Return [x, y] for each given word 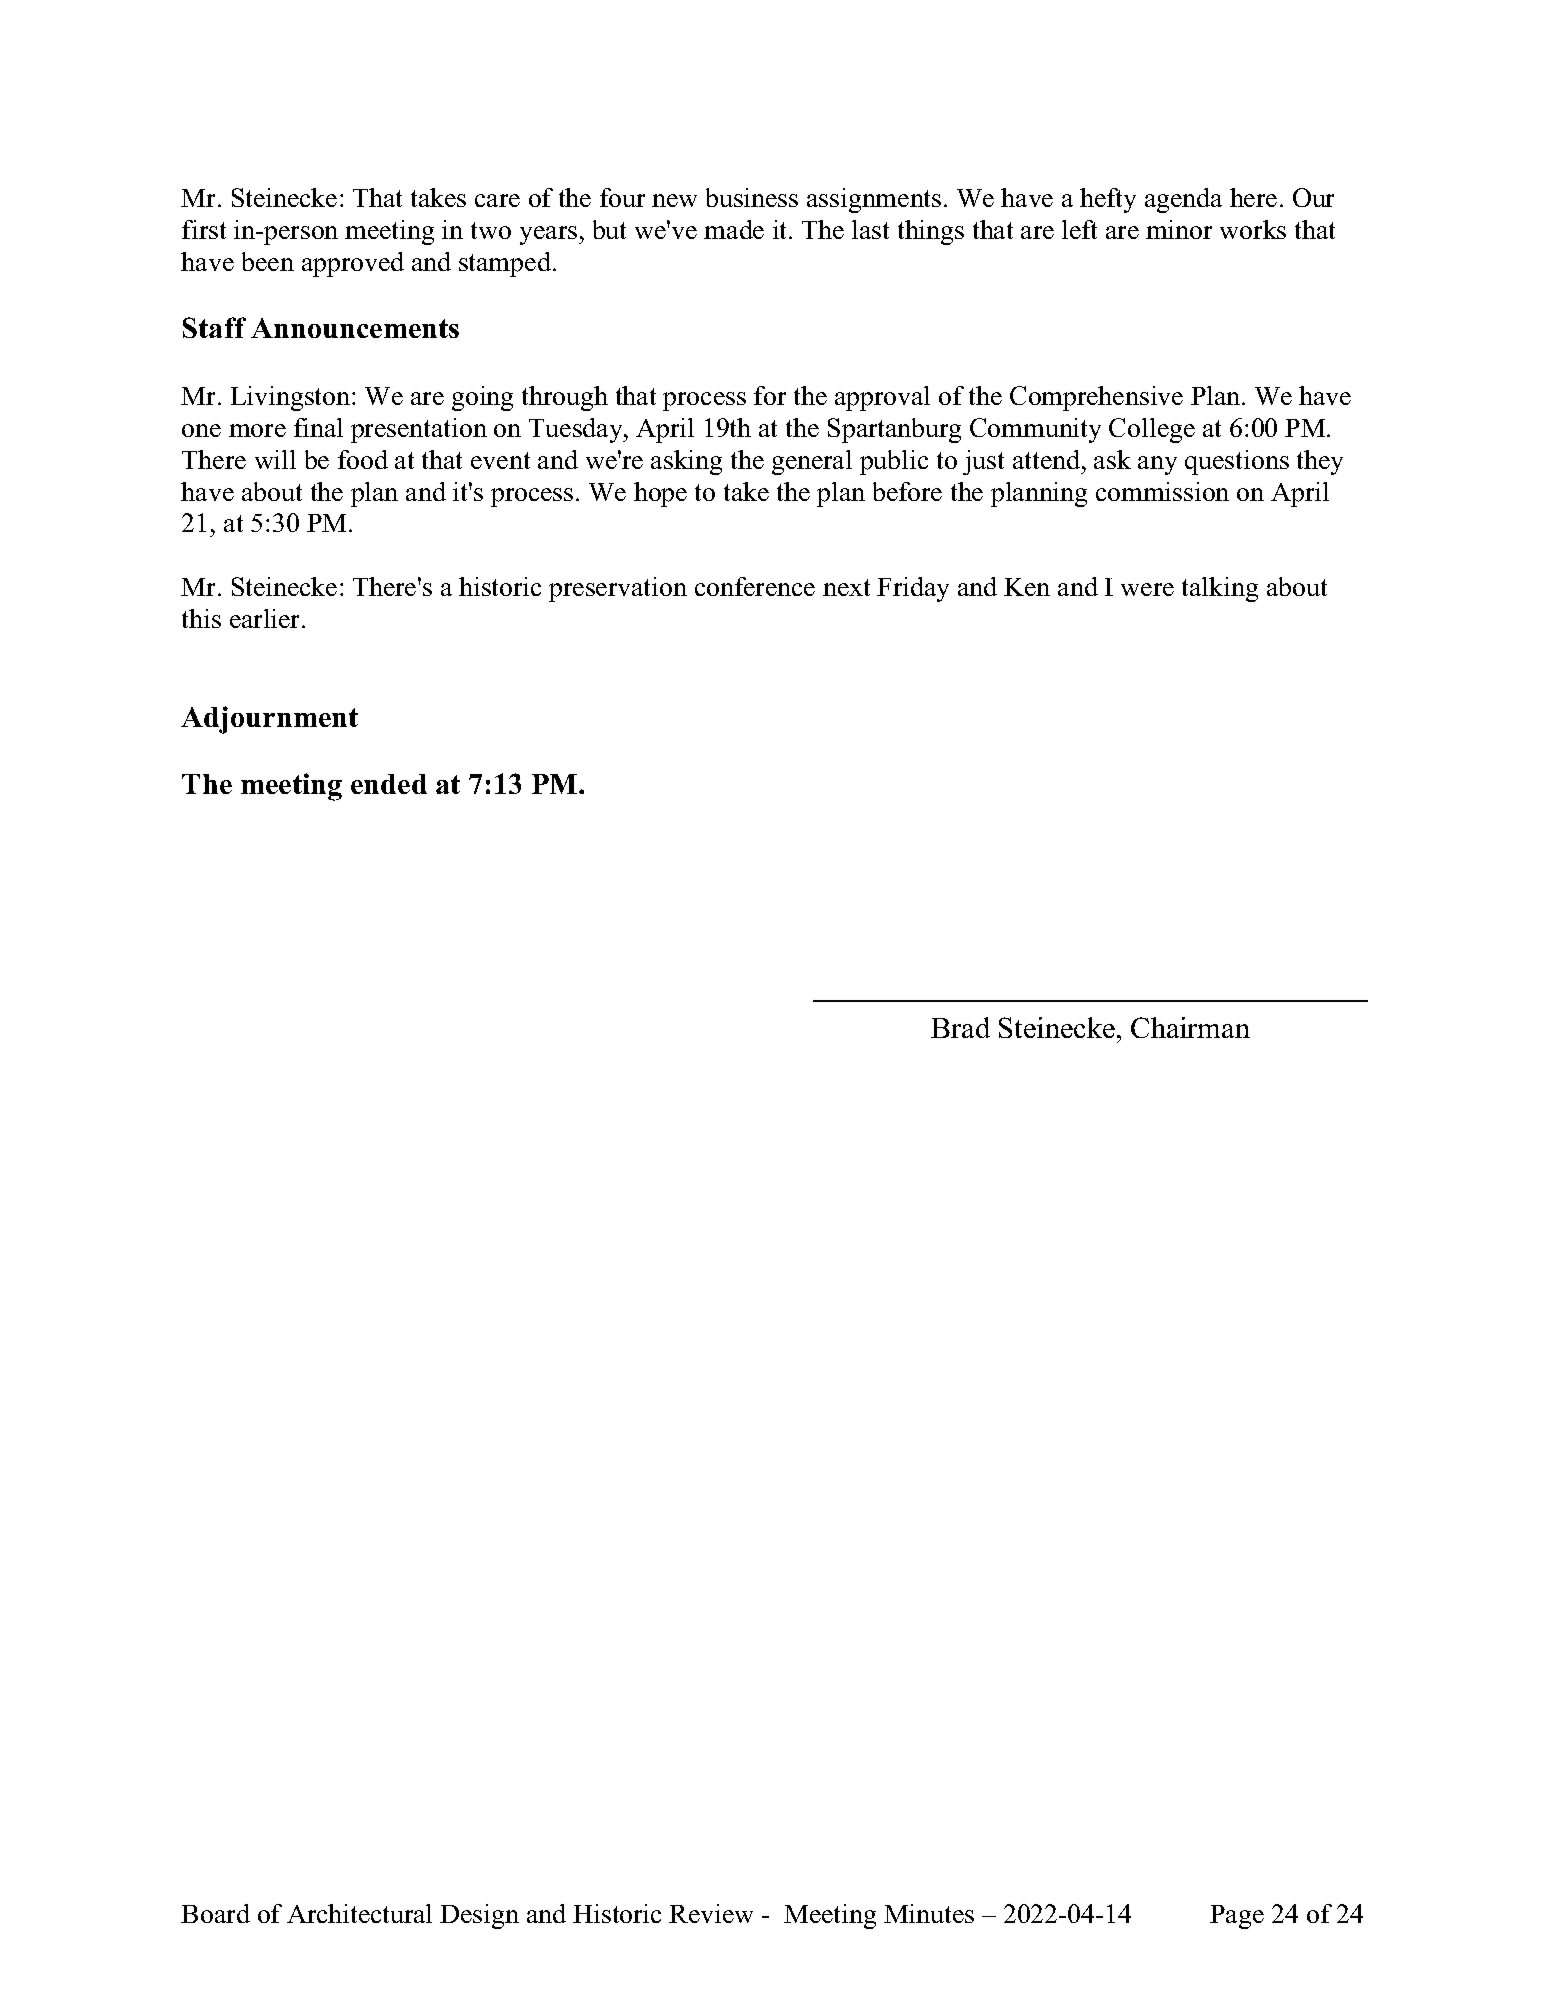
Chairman [1190, 1027]
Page [1237, 1917]
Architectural [359, 1913]
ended [389, 784]
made [734, 229]
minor [1179, 229]
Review [711, 1913]
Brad [960, 1027]
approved [353, 264]
